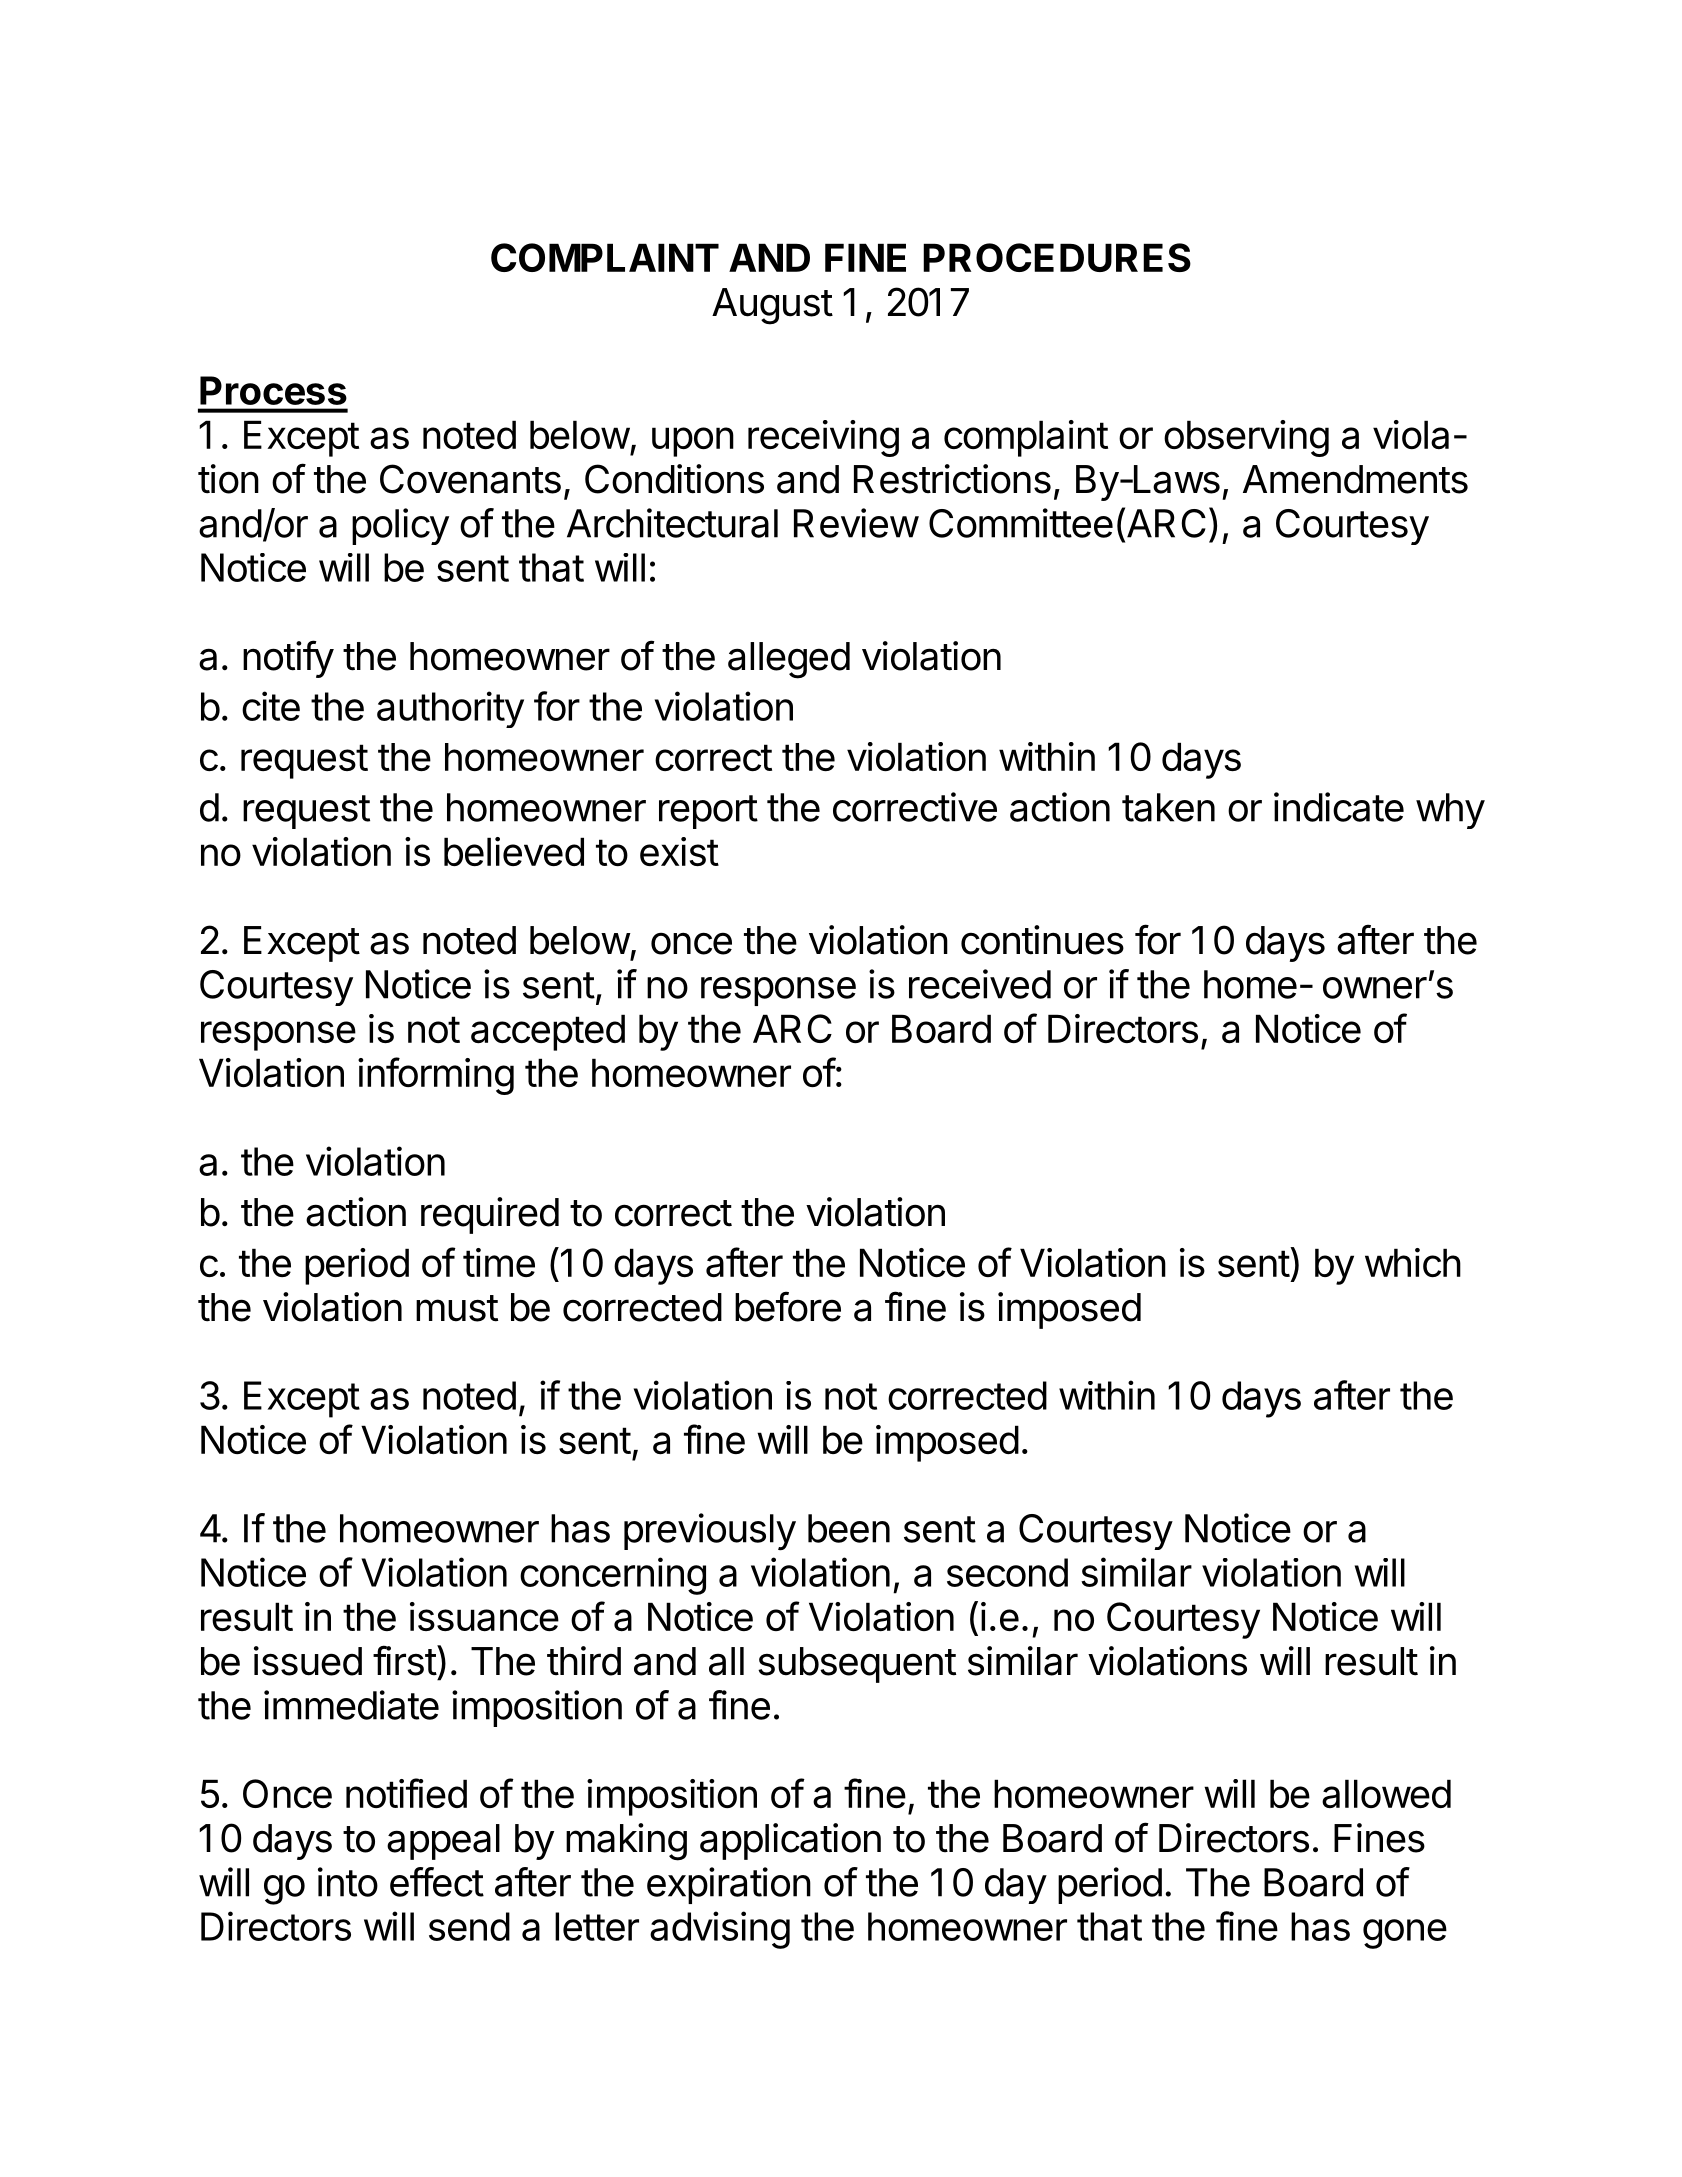 This image has height=2177, width=1682. What do you see at coordinates (849, 1528) in the image?
I see `been` at bounding box center [849, 1528].
